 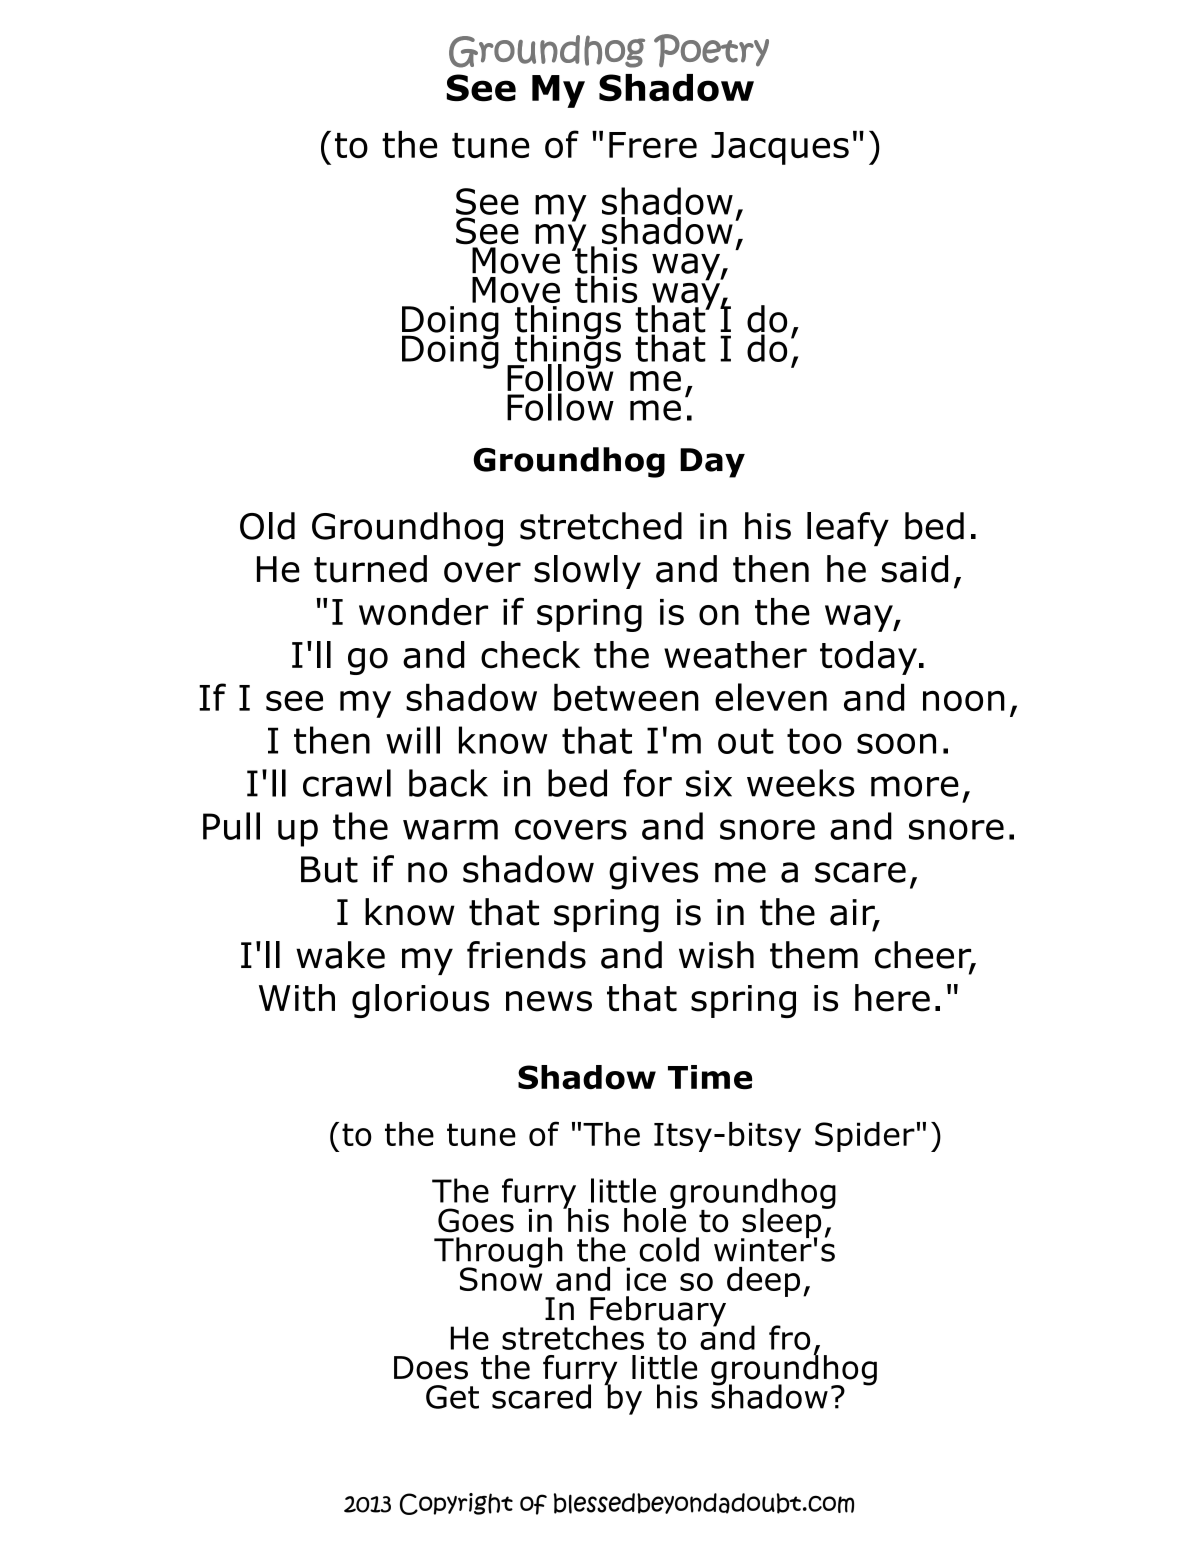 What do you see at coordinates (456, 1504) in the screenshot?
I see `Copyright` at bounding box center [456, 1504].
